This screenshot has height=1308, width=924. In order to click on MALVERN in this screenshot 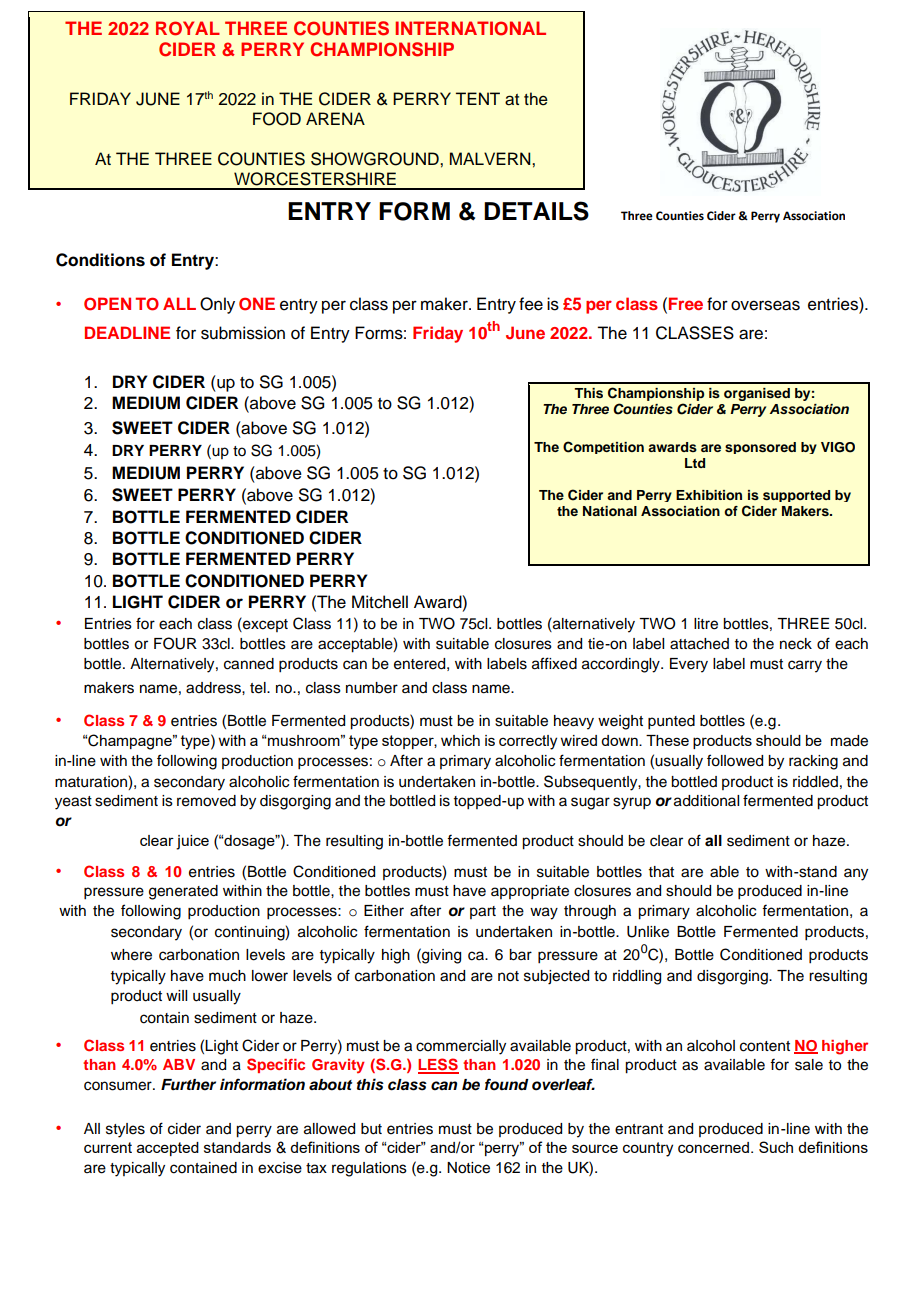, I will do `click(491, 158)`.
